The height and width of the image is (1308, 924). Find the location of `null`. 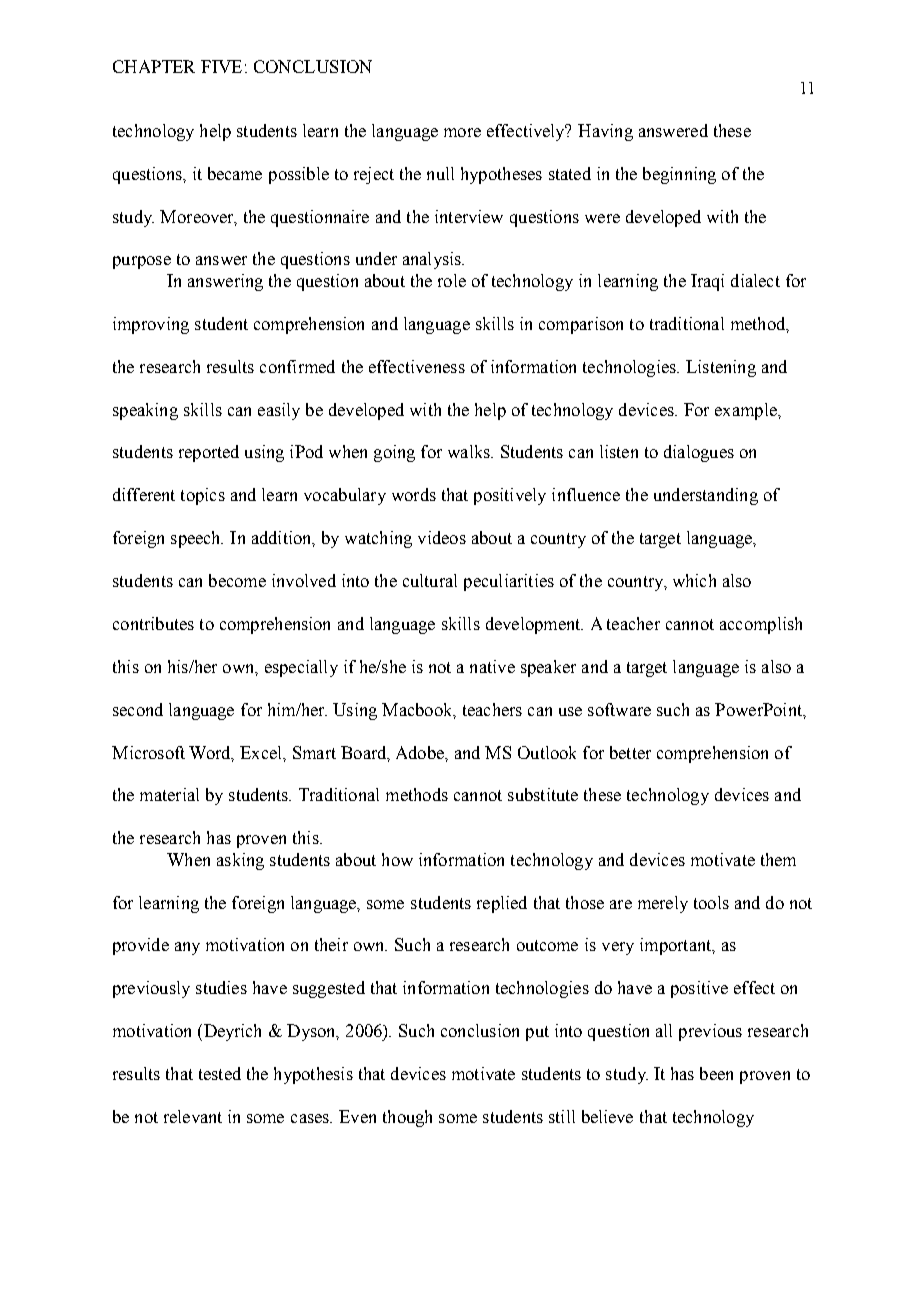

null is located at coordinates (440, 173).
